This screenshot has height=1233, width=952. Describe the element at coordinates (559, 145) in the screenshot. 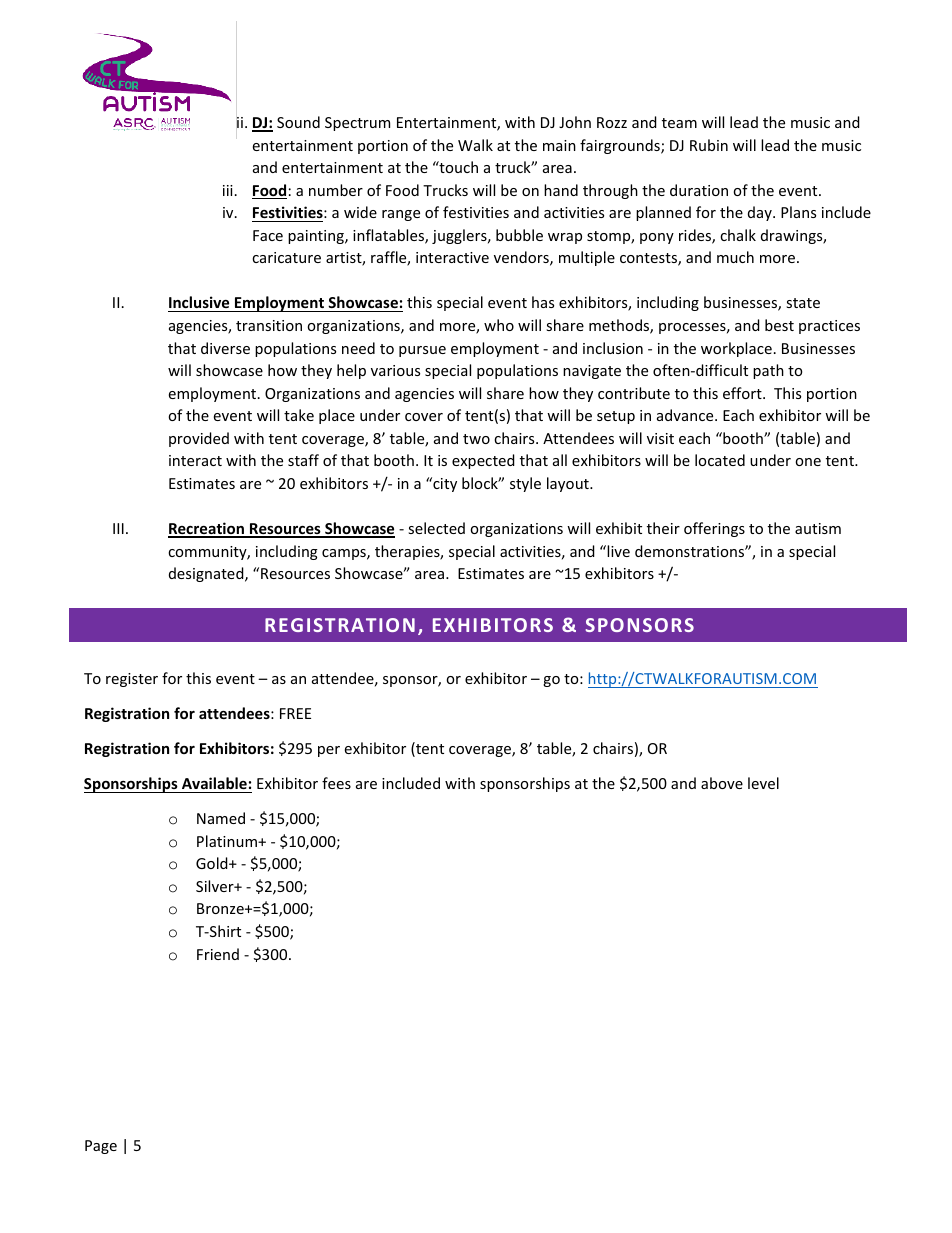

I see `main` at that location.
